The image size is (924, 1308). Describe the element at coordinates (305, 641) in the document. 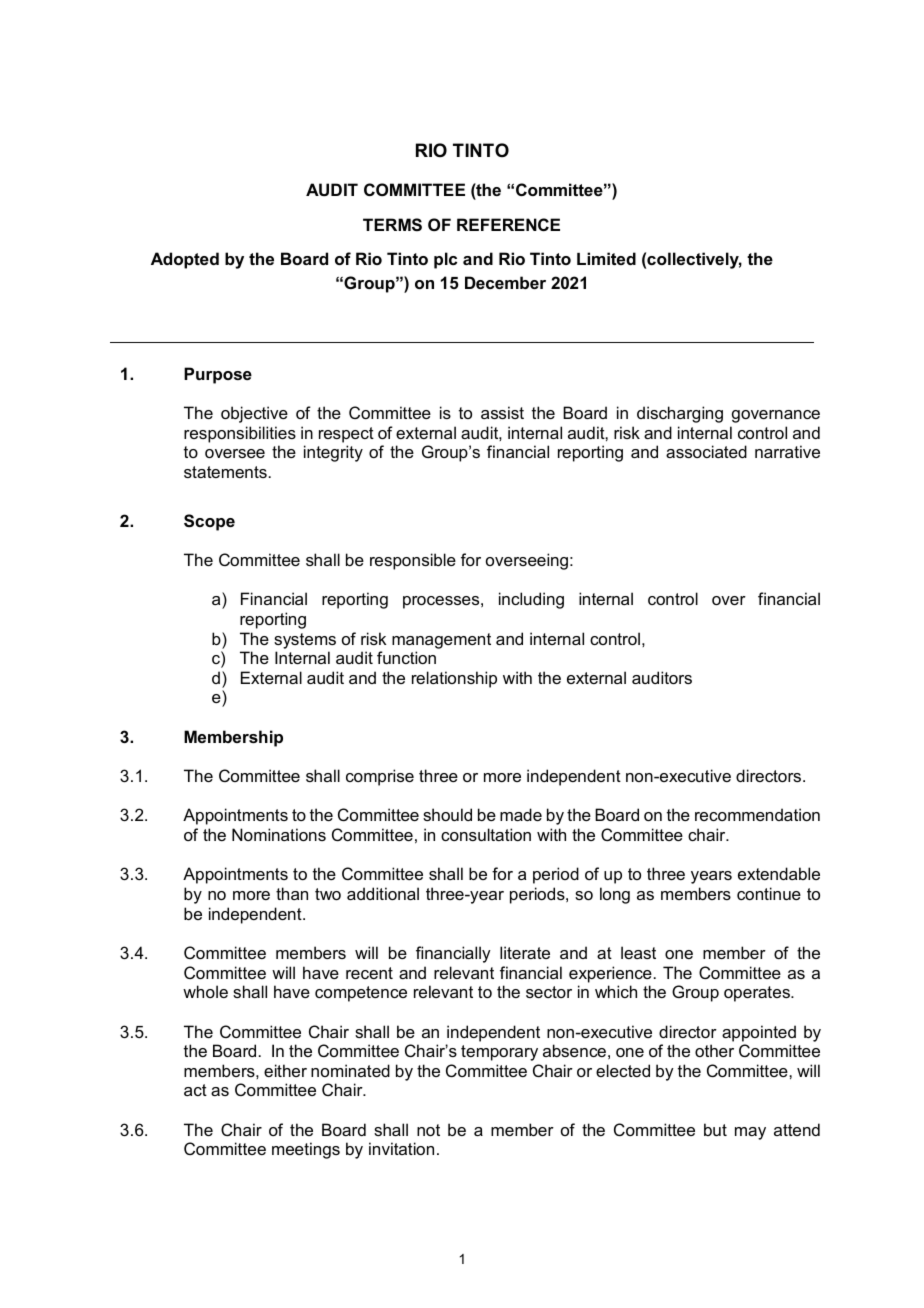

I see `systems` at that location.
